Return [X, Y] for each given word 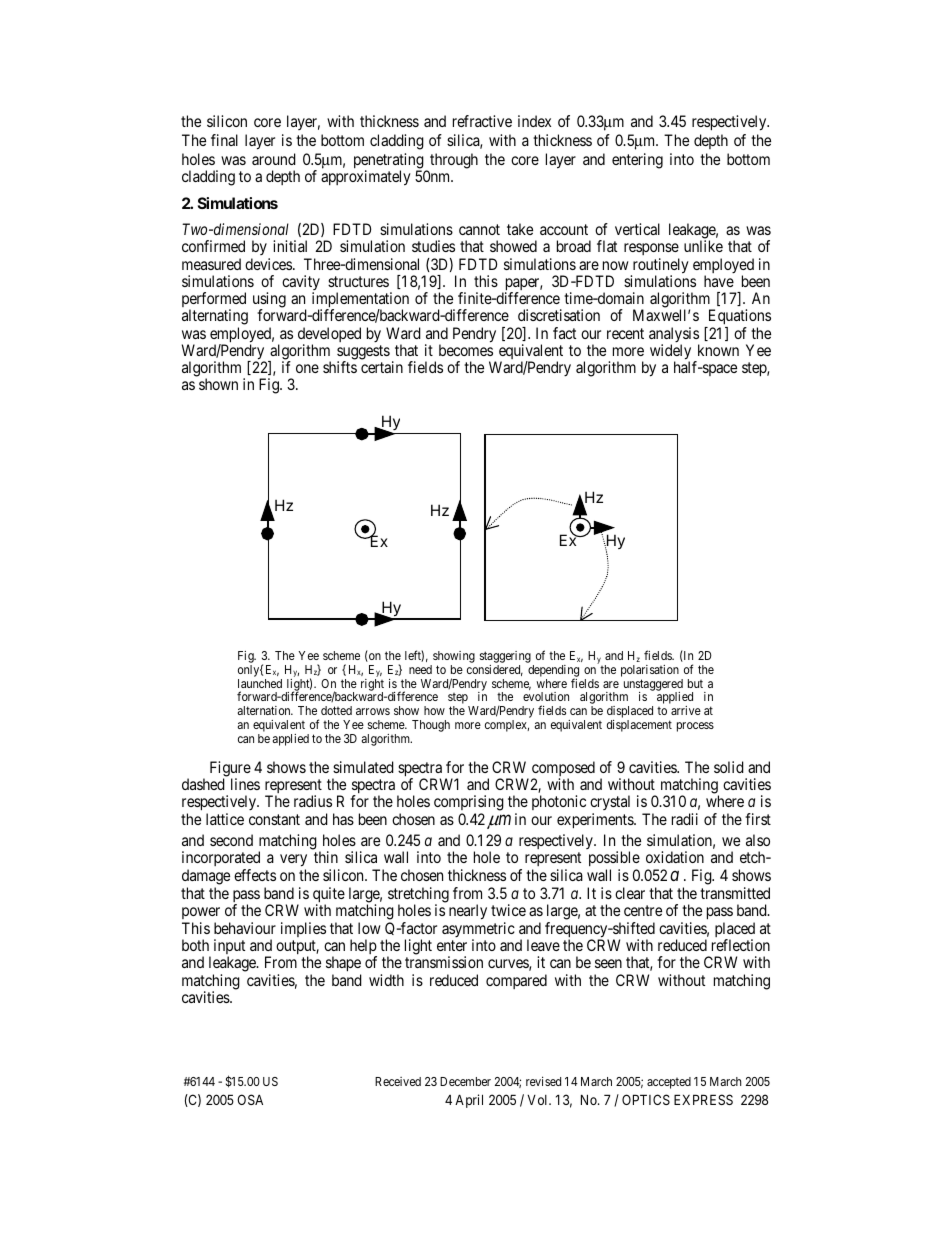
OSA [250, 1099]
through [454, 161]
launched [260, 683]
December [465, 1081]
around [274, 159]
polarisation [650, 671]
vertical [637, 229]
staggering [505, 658]
